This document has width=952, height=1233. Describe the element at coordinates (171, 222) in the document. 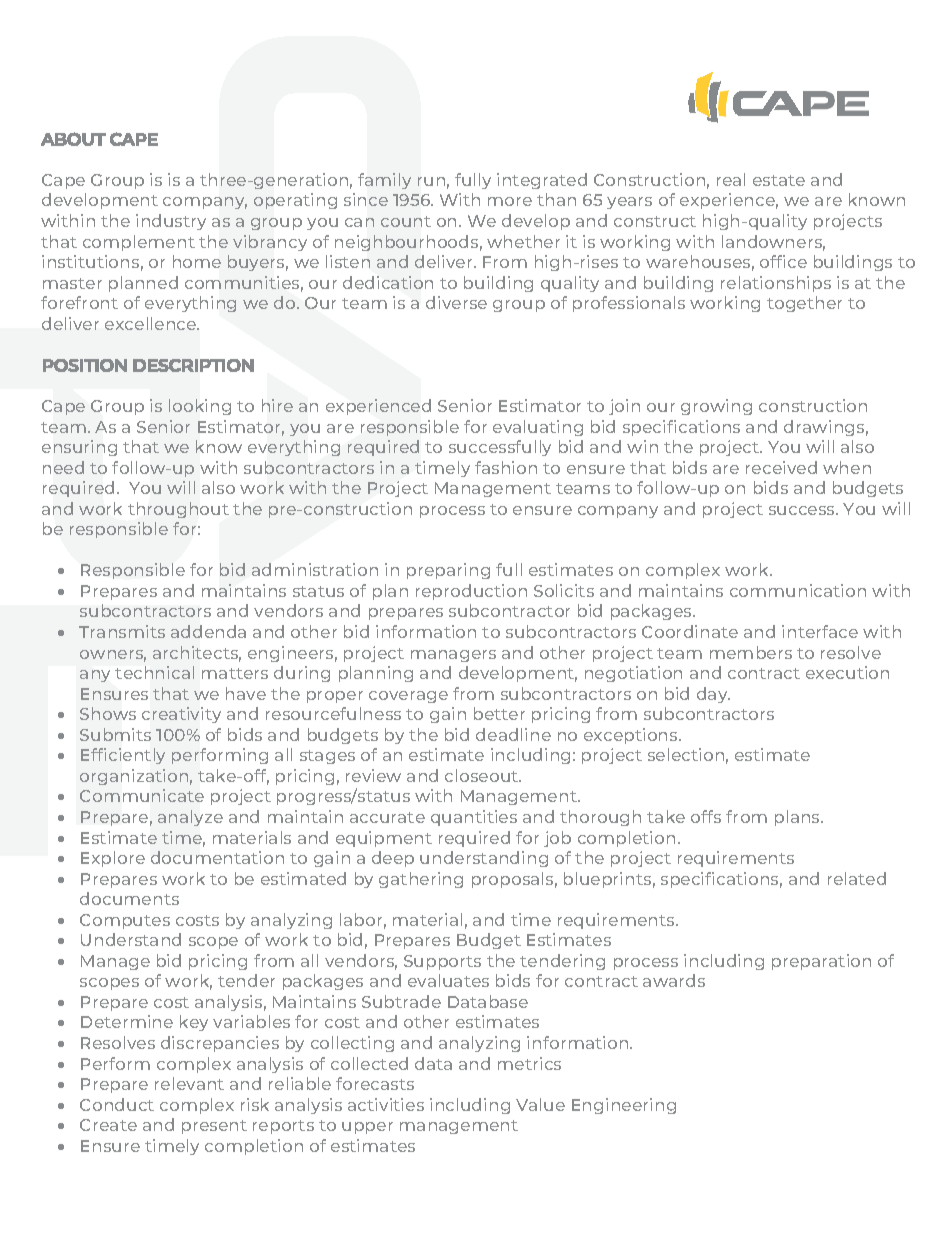

I see `industry` at that location.
